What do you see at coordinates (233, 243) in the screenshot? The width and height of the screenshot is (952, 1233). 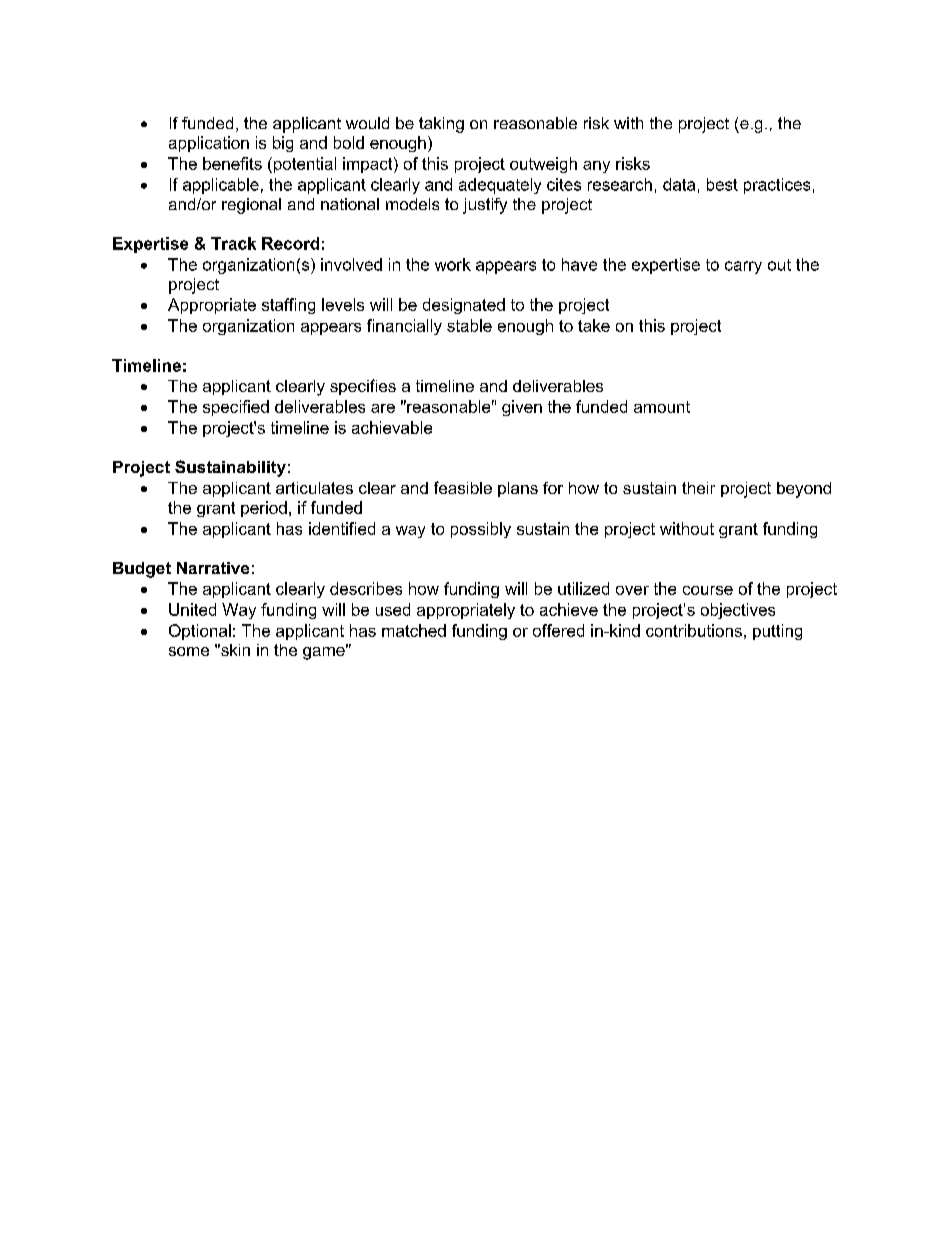 I see `Track` at bounding box center [233, 243].
